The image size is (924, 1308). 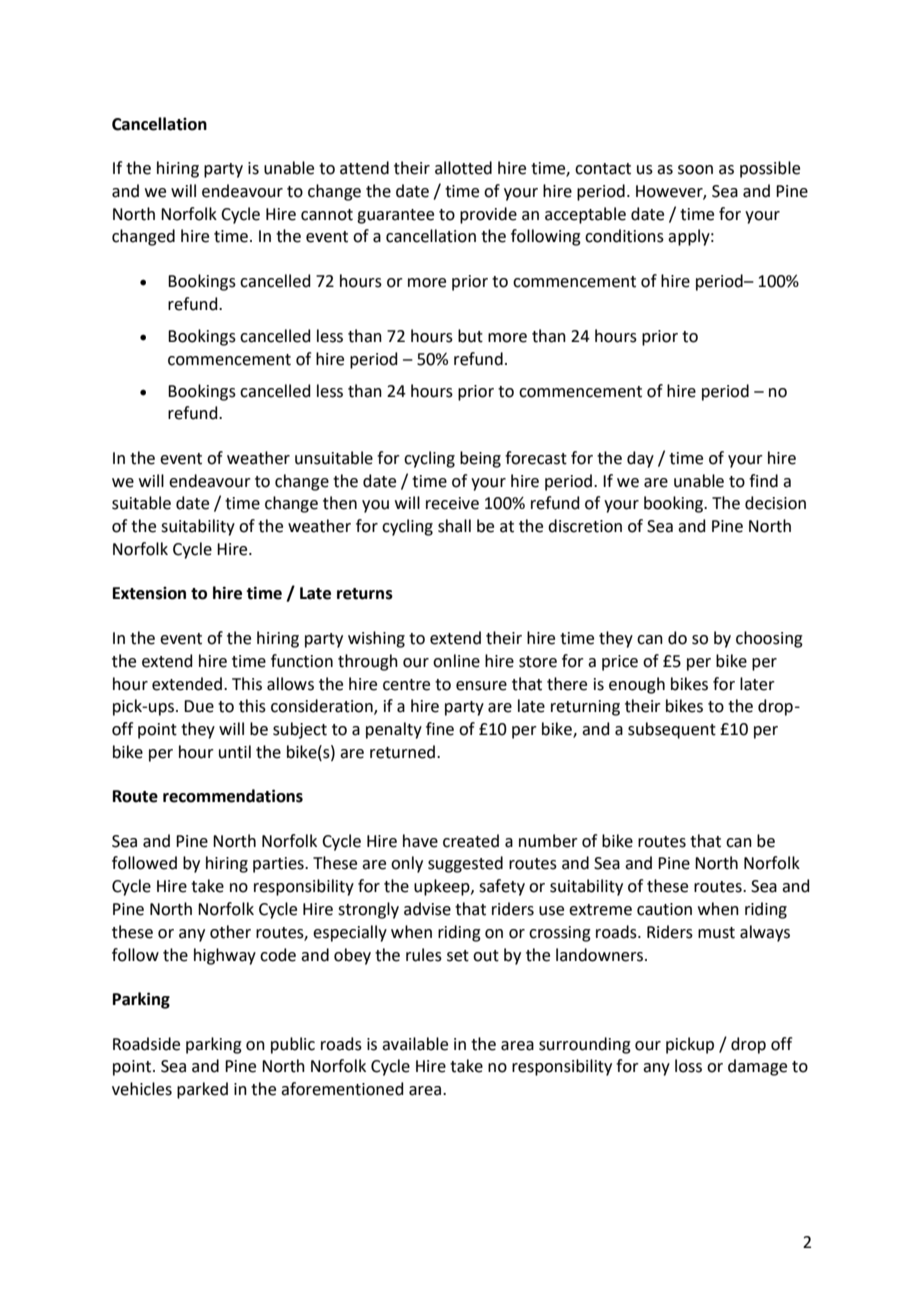 What do you see at coordinates (456, 661) in the screenshot?
I see `online` at bounding box center [456, 661].
